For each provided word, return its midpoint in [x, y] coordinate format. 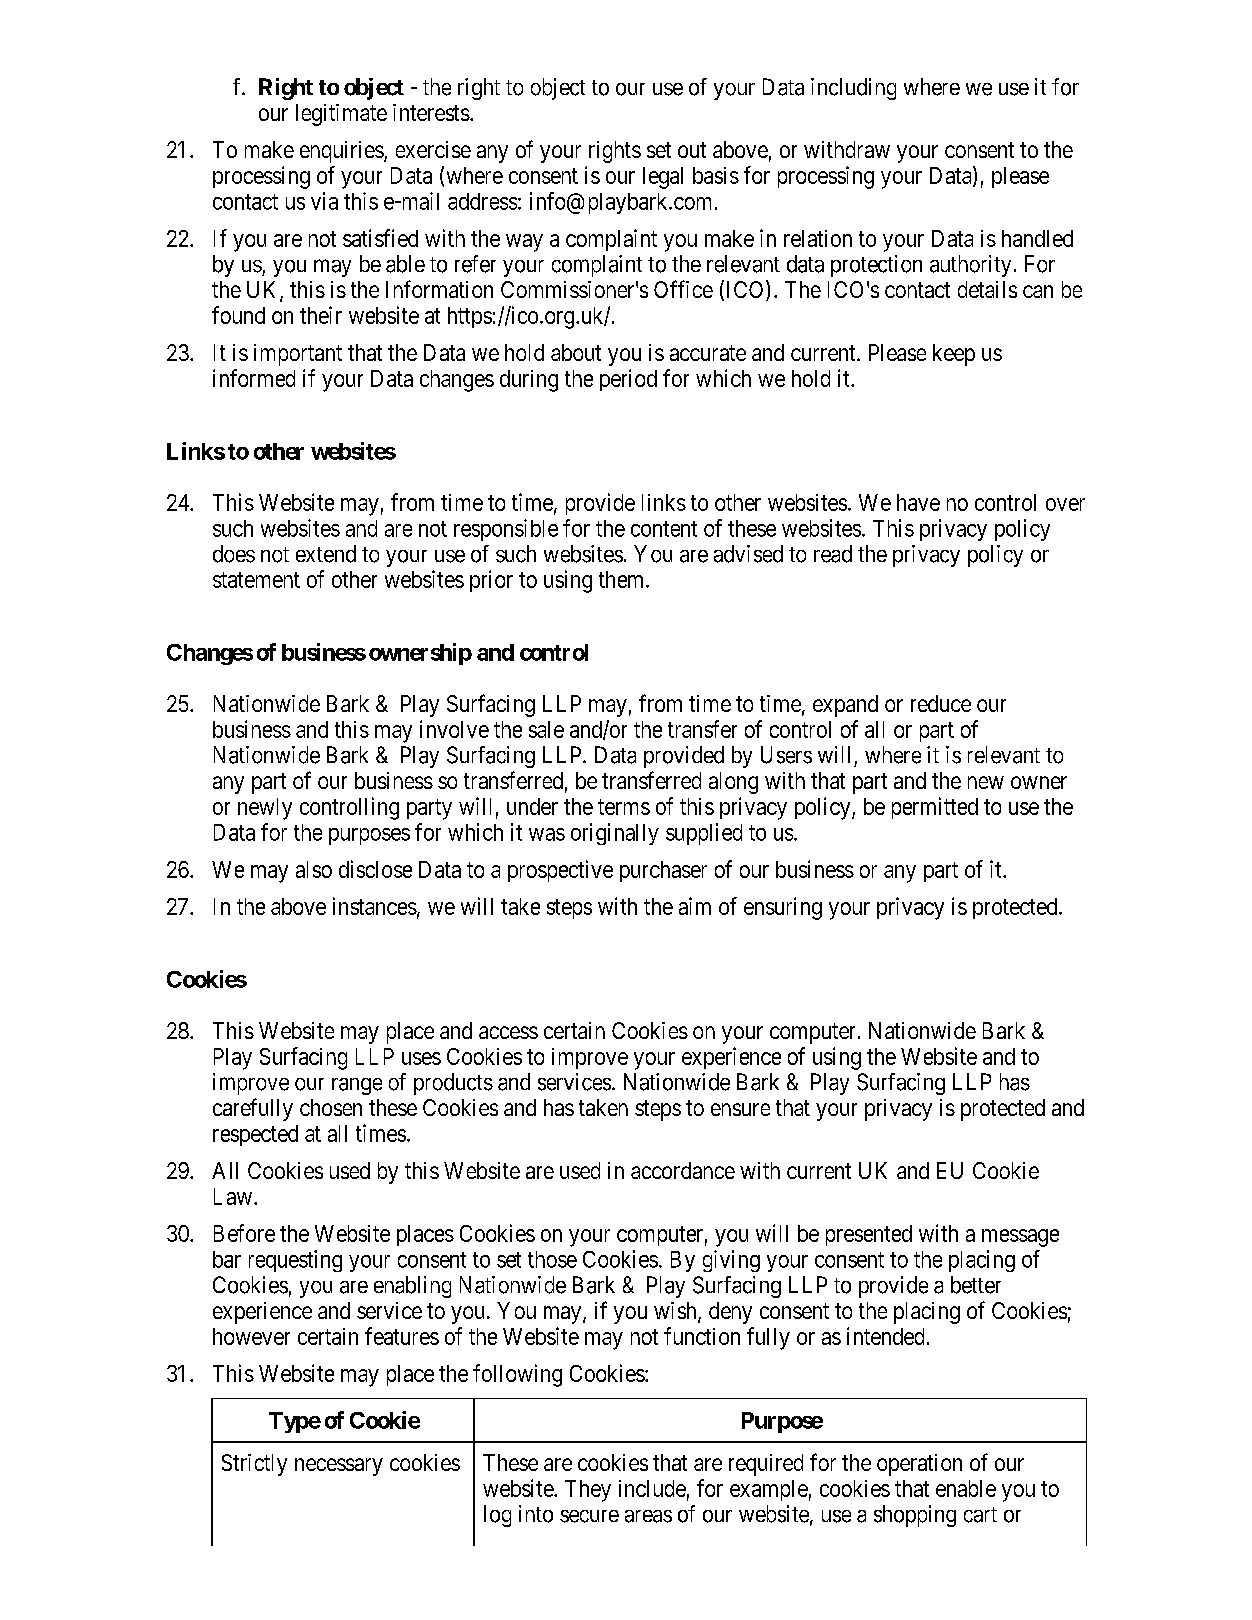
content [664, 529]
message [1020, 1238]
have [918, 502]
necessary [339, 1467]
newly [265, 809]
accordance [683, 1170]
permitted [935, 808]
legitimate [341, 115]
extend [326, 554]
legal [663, 178]
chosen [331, 1107]
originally [615, 834]
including [853, 89]
